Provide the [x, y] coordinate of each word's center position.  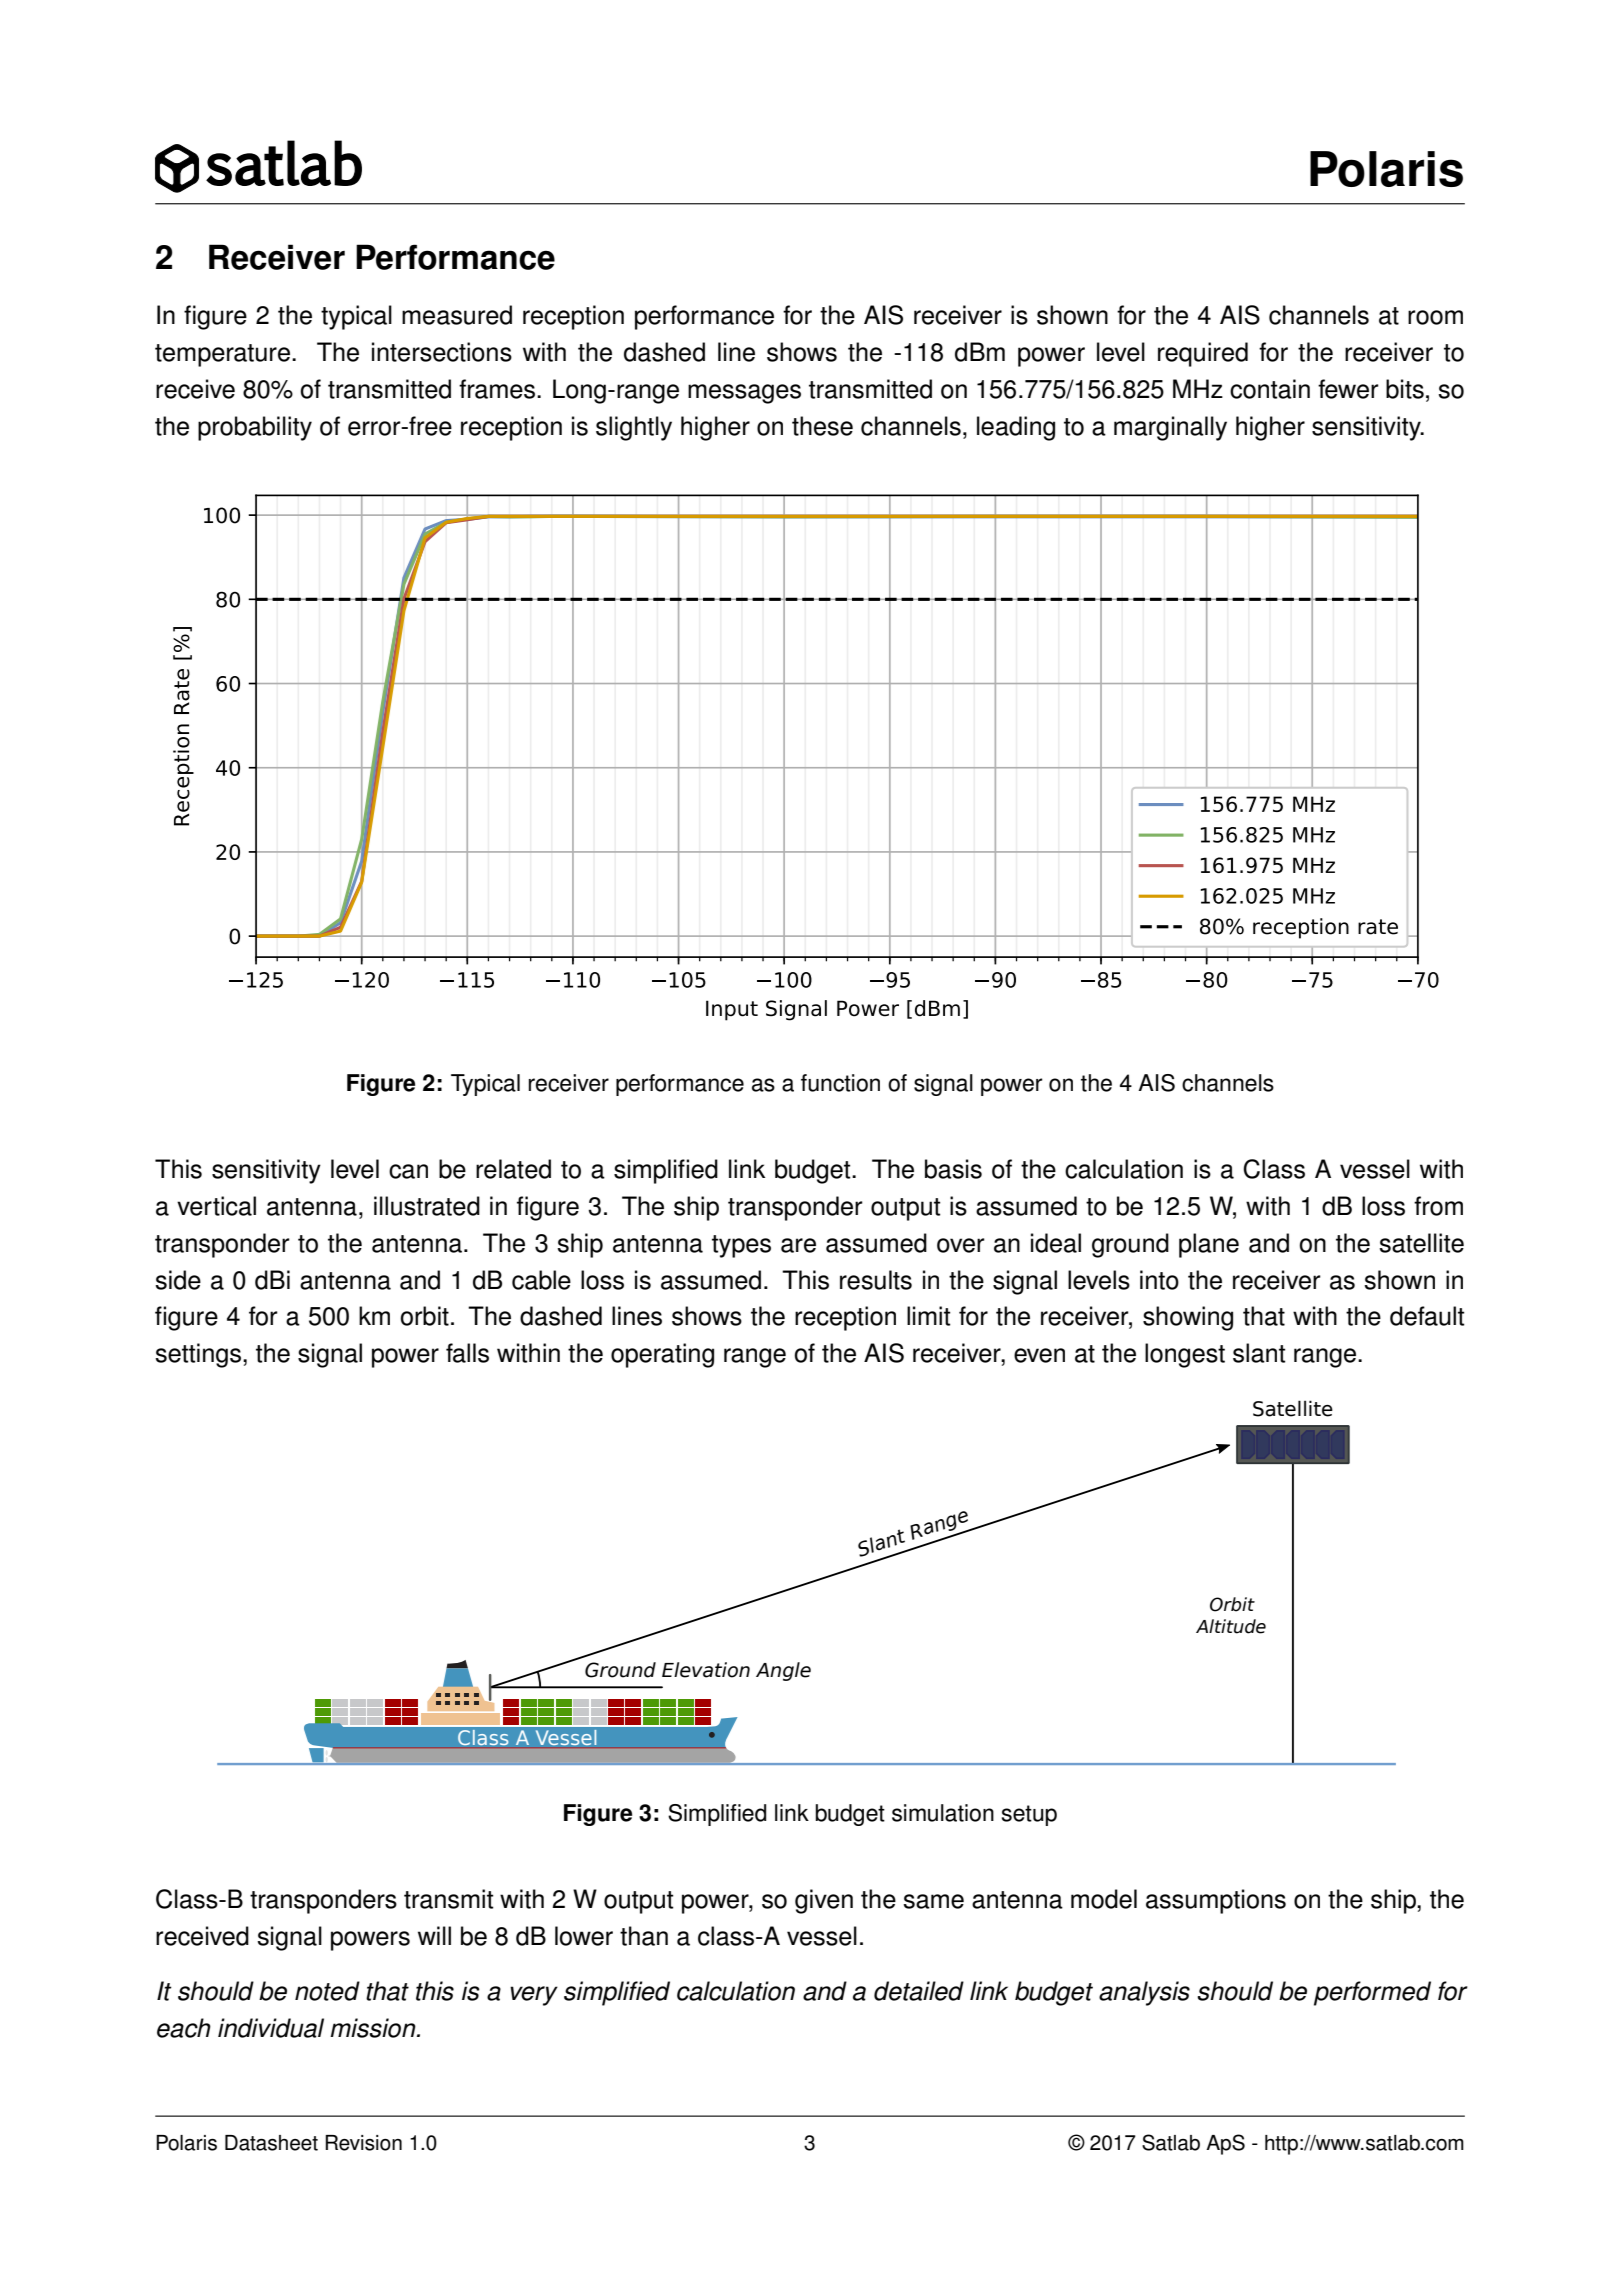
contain [1270, 389]
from [1438, 1206]
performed [1372, 1993]
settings [199, 1355]
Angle [783, 1671]
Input [732, 1010]
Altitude [1231, 1626]
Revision [363, 2143]
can [408, 1171]
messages [744, 394]
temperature [222, 355]
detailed [919, 1991]
